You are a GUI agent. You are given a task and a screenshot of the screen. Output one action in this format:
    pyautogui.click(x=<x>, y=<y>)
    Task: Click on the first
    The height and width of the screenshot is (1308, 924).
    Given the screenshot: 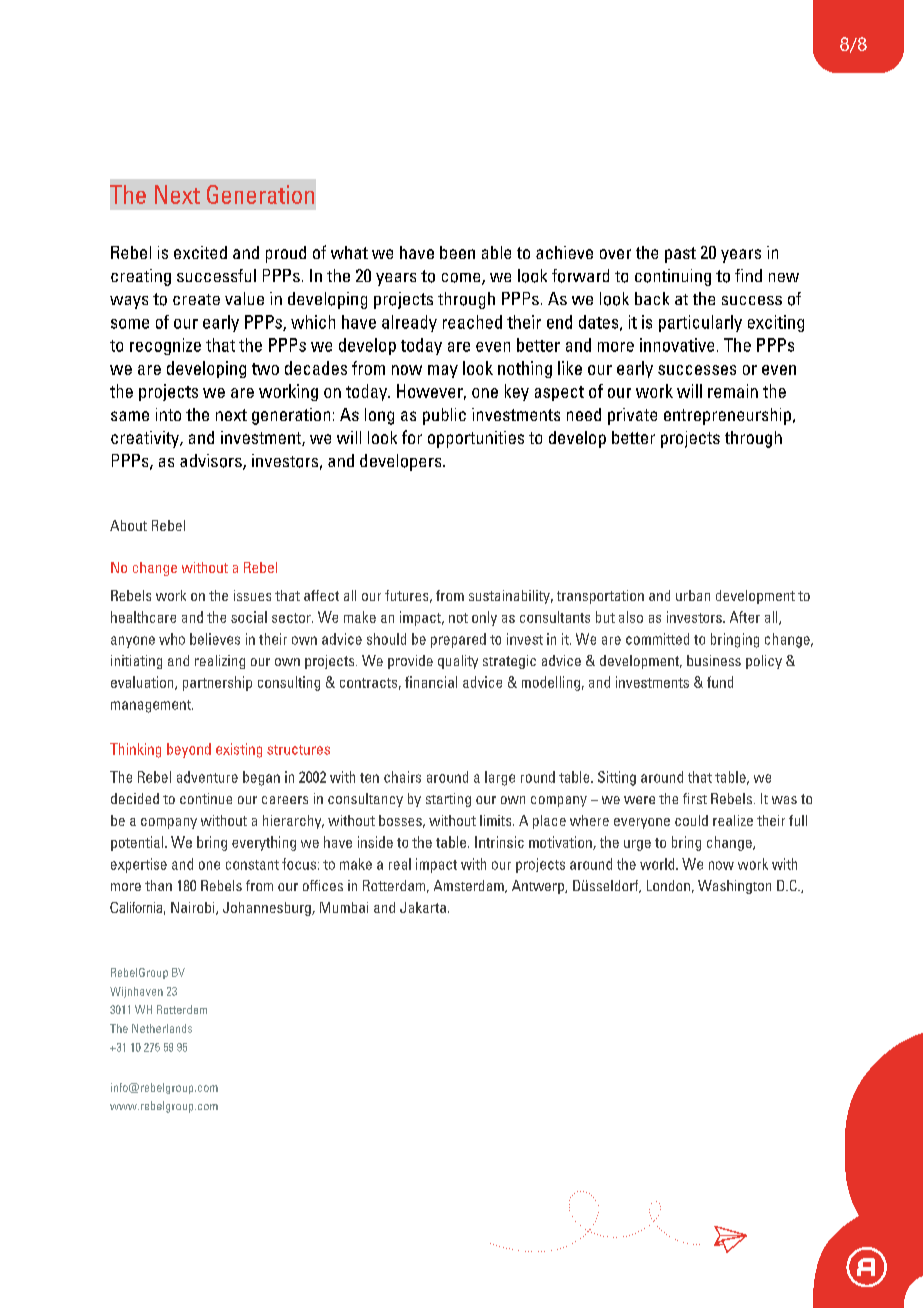 What is the action you would take?
    pyautogui.click(x=695, y=798)
